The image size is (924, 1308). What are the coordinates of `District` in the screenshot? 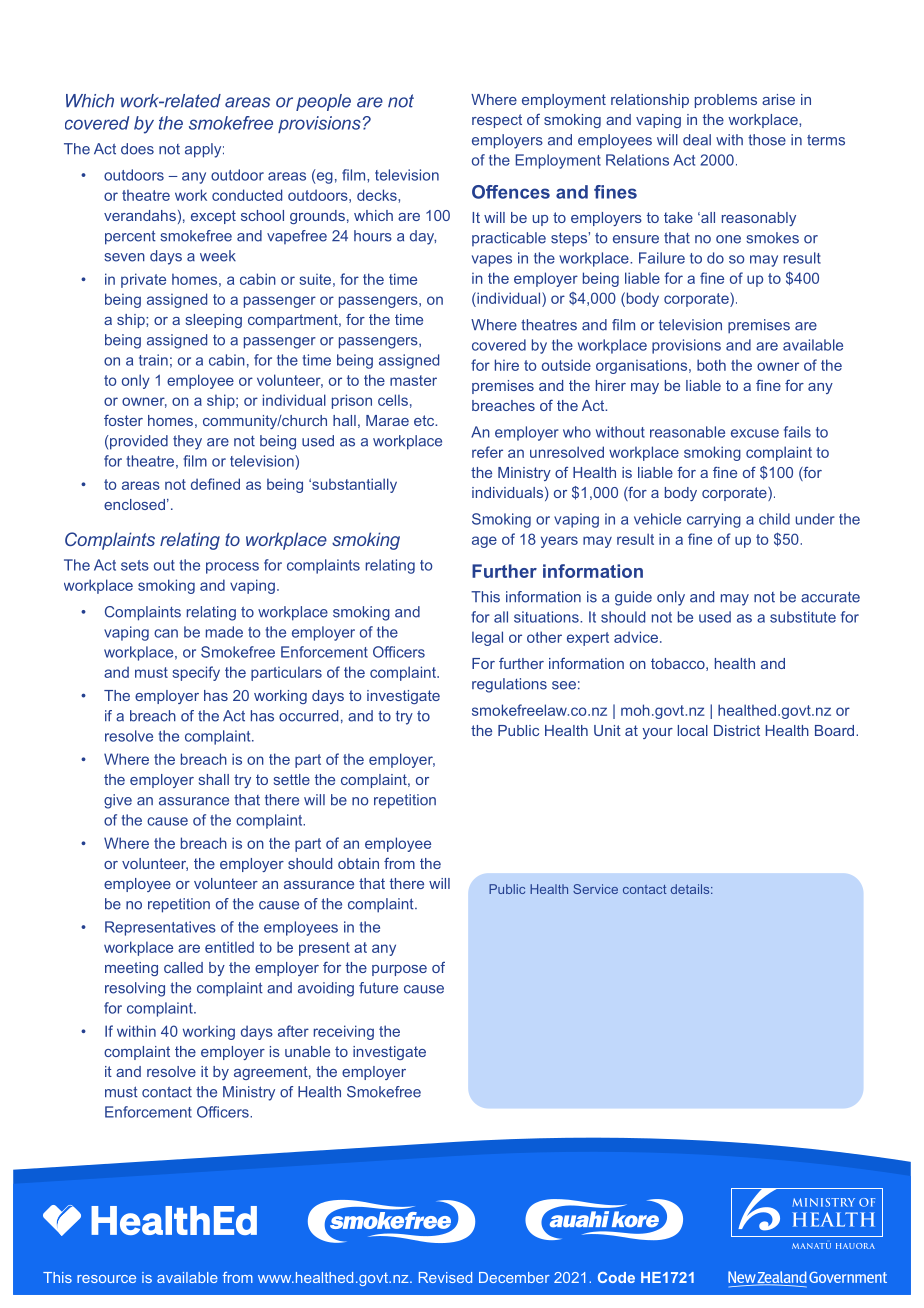 It's located at (737, 730).
